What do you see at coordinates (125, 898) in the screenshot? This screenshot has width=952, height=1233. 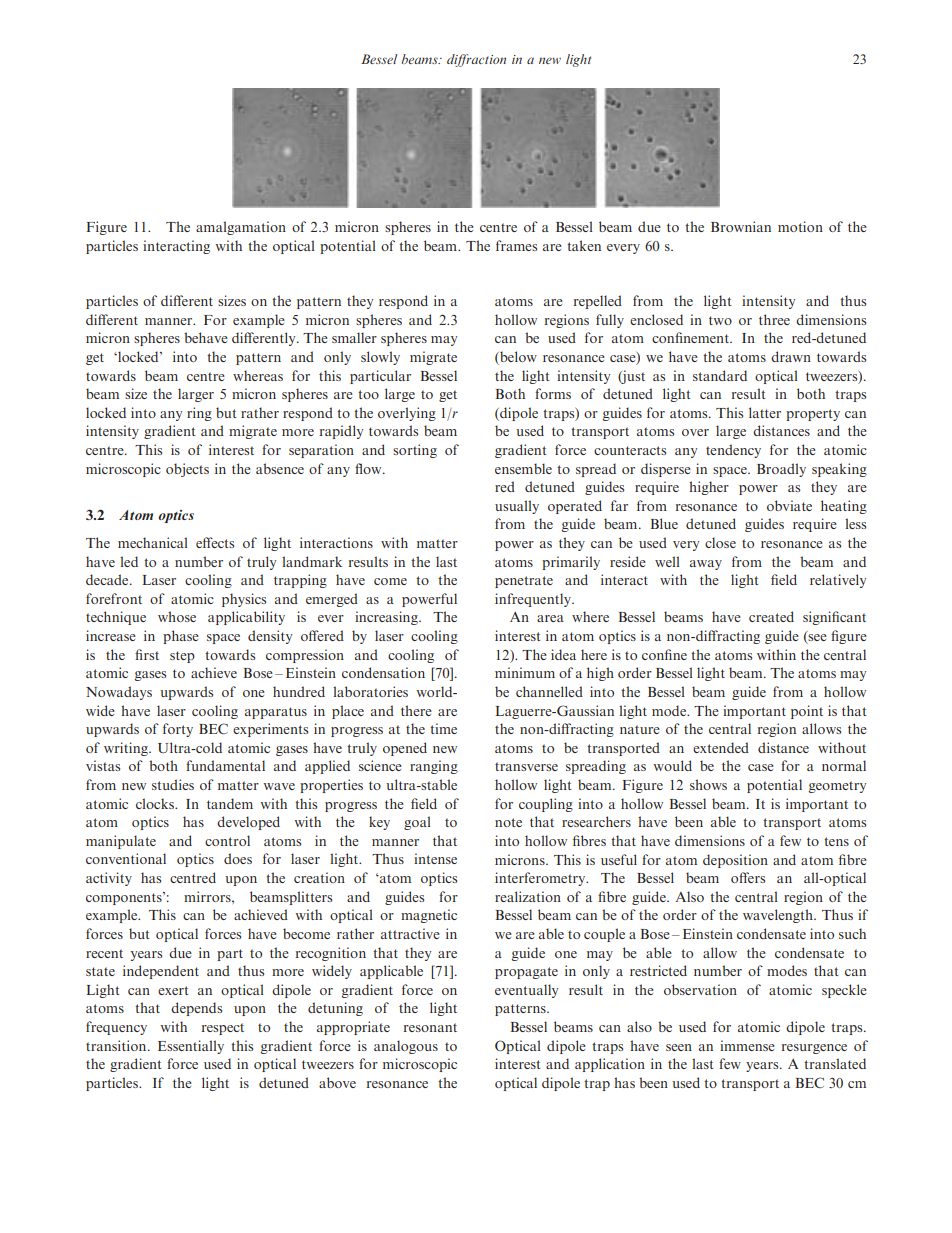 I see `components` at bounding box center [125, 898].
